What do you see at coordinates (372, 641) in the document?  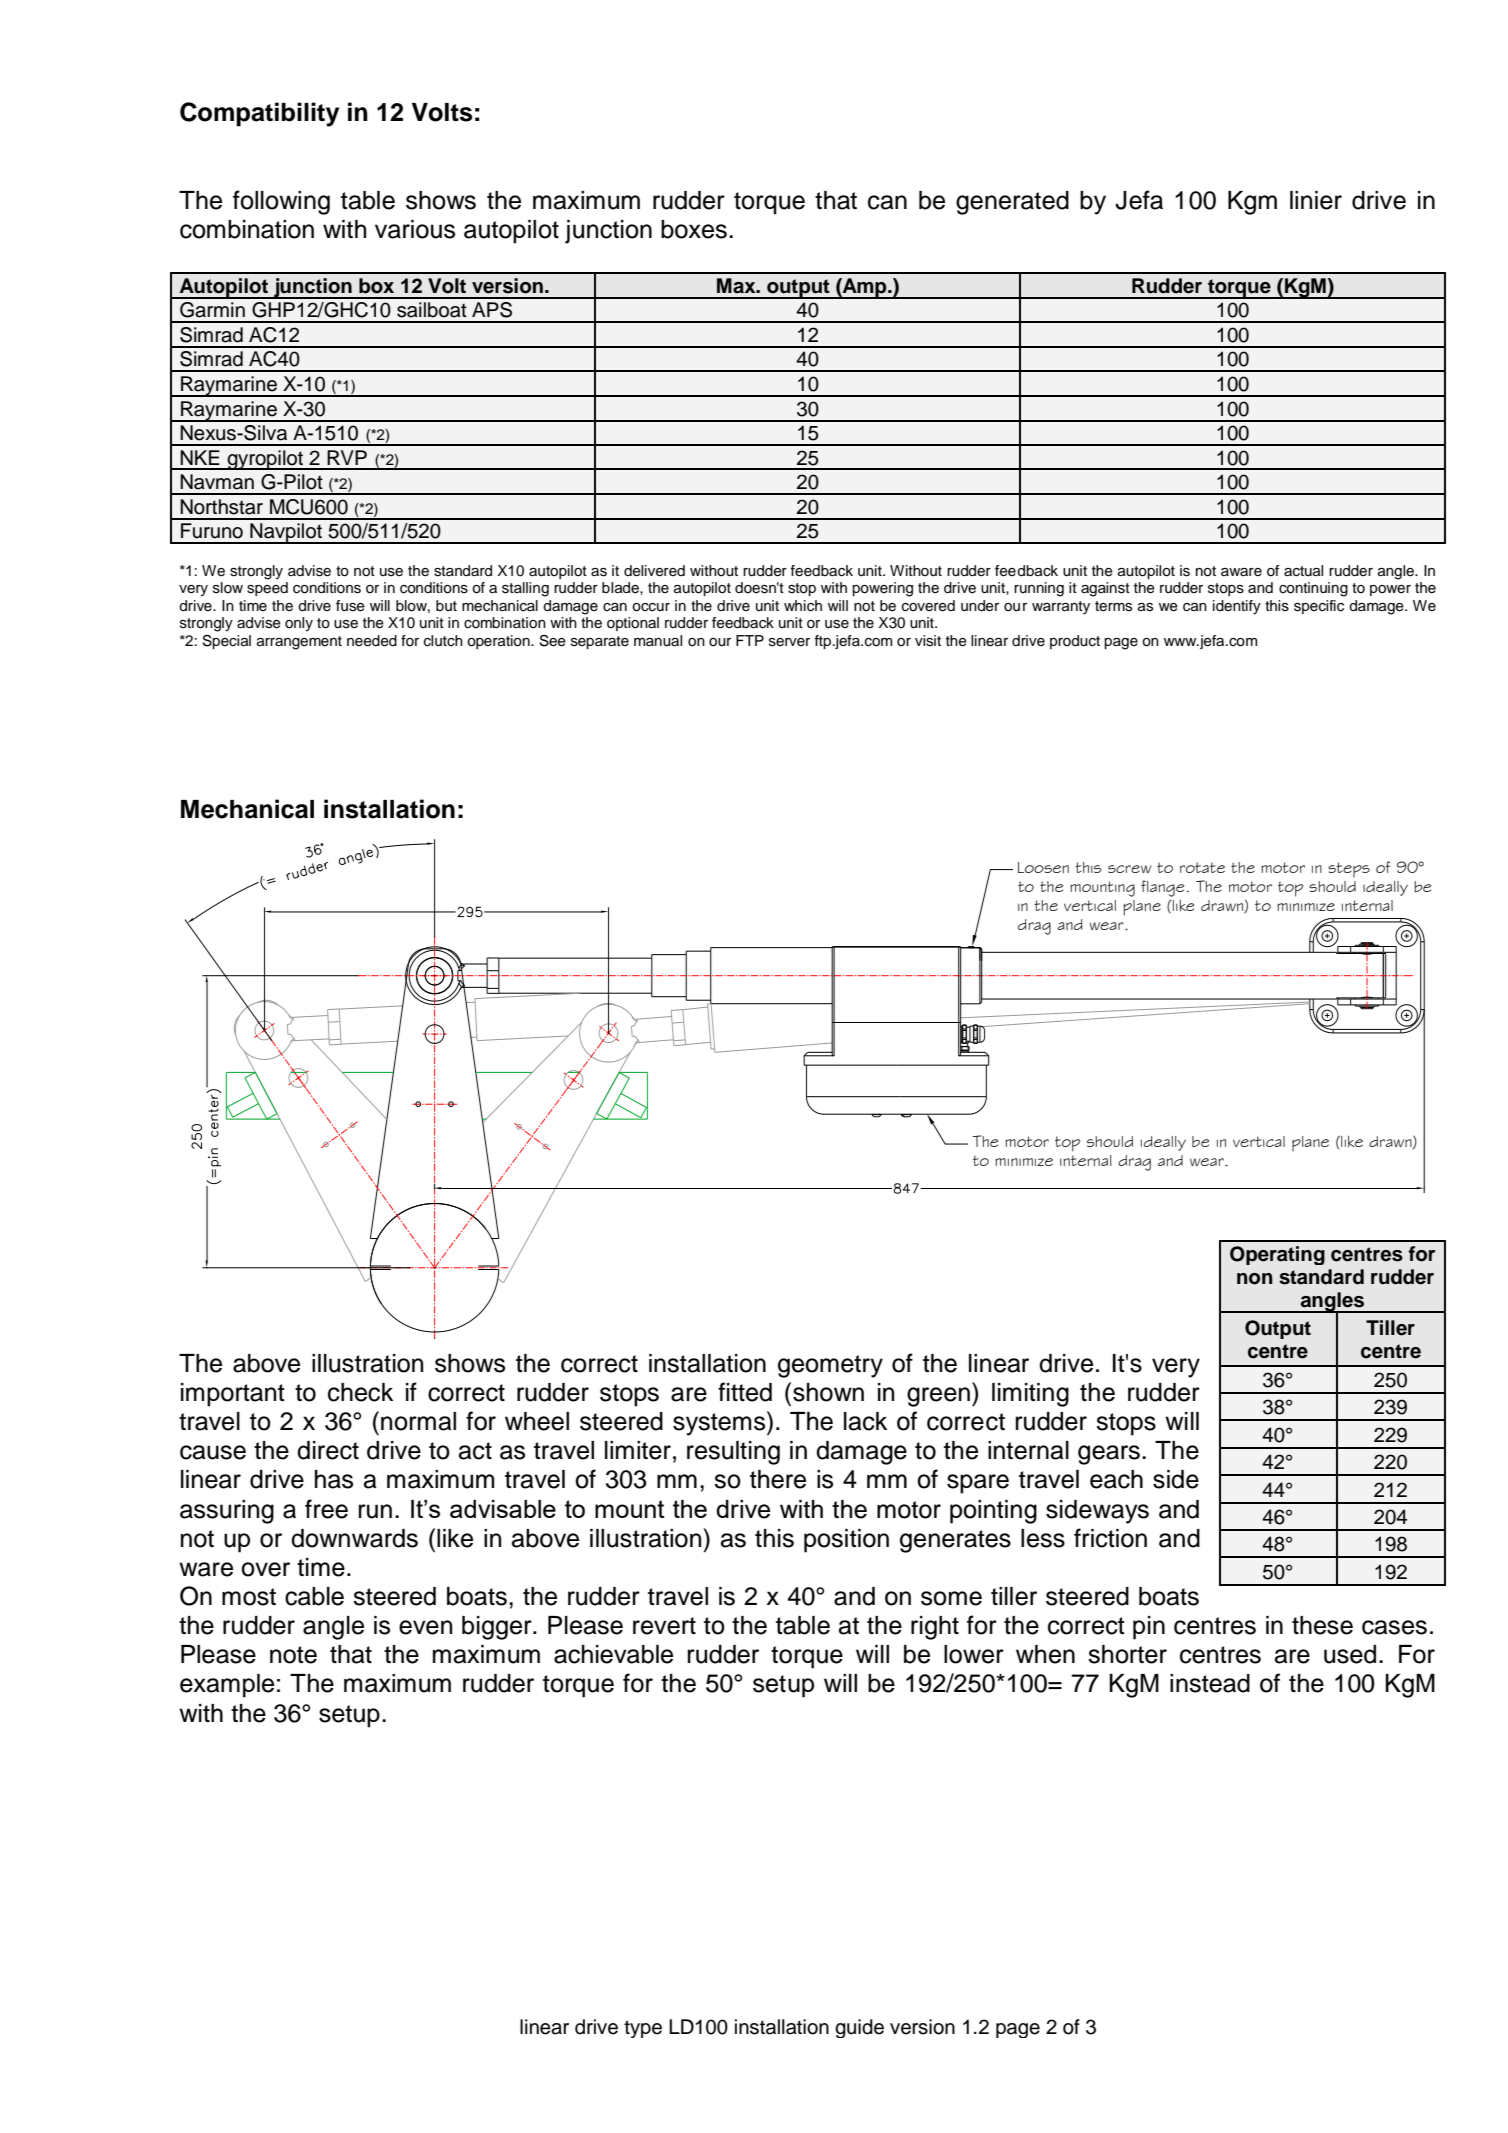 I see `needed` at bounding box center [372, 641].
